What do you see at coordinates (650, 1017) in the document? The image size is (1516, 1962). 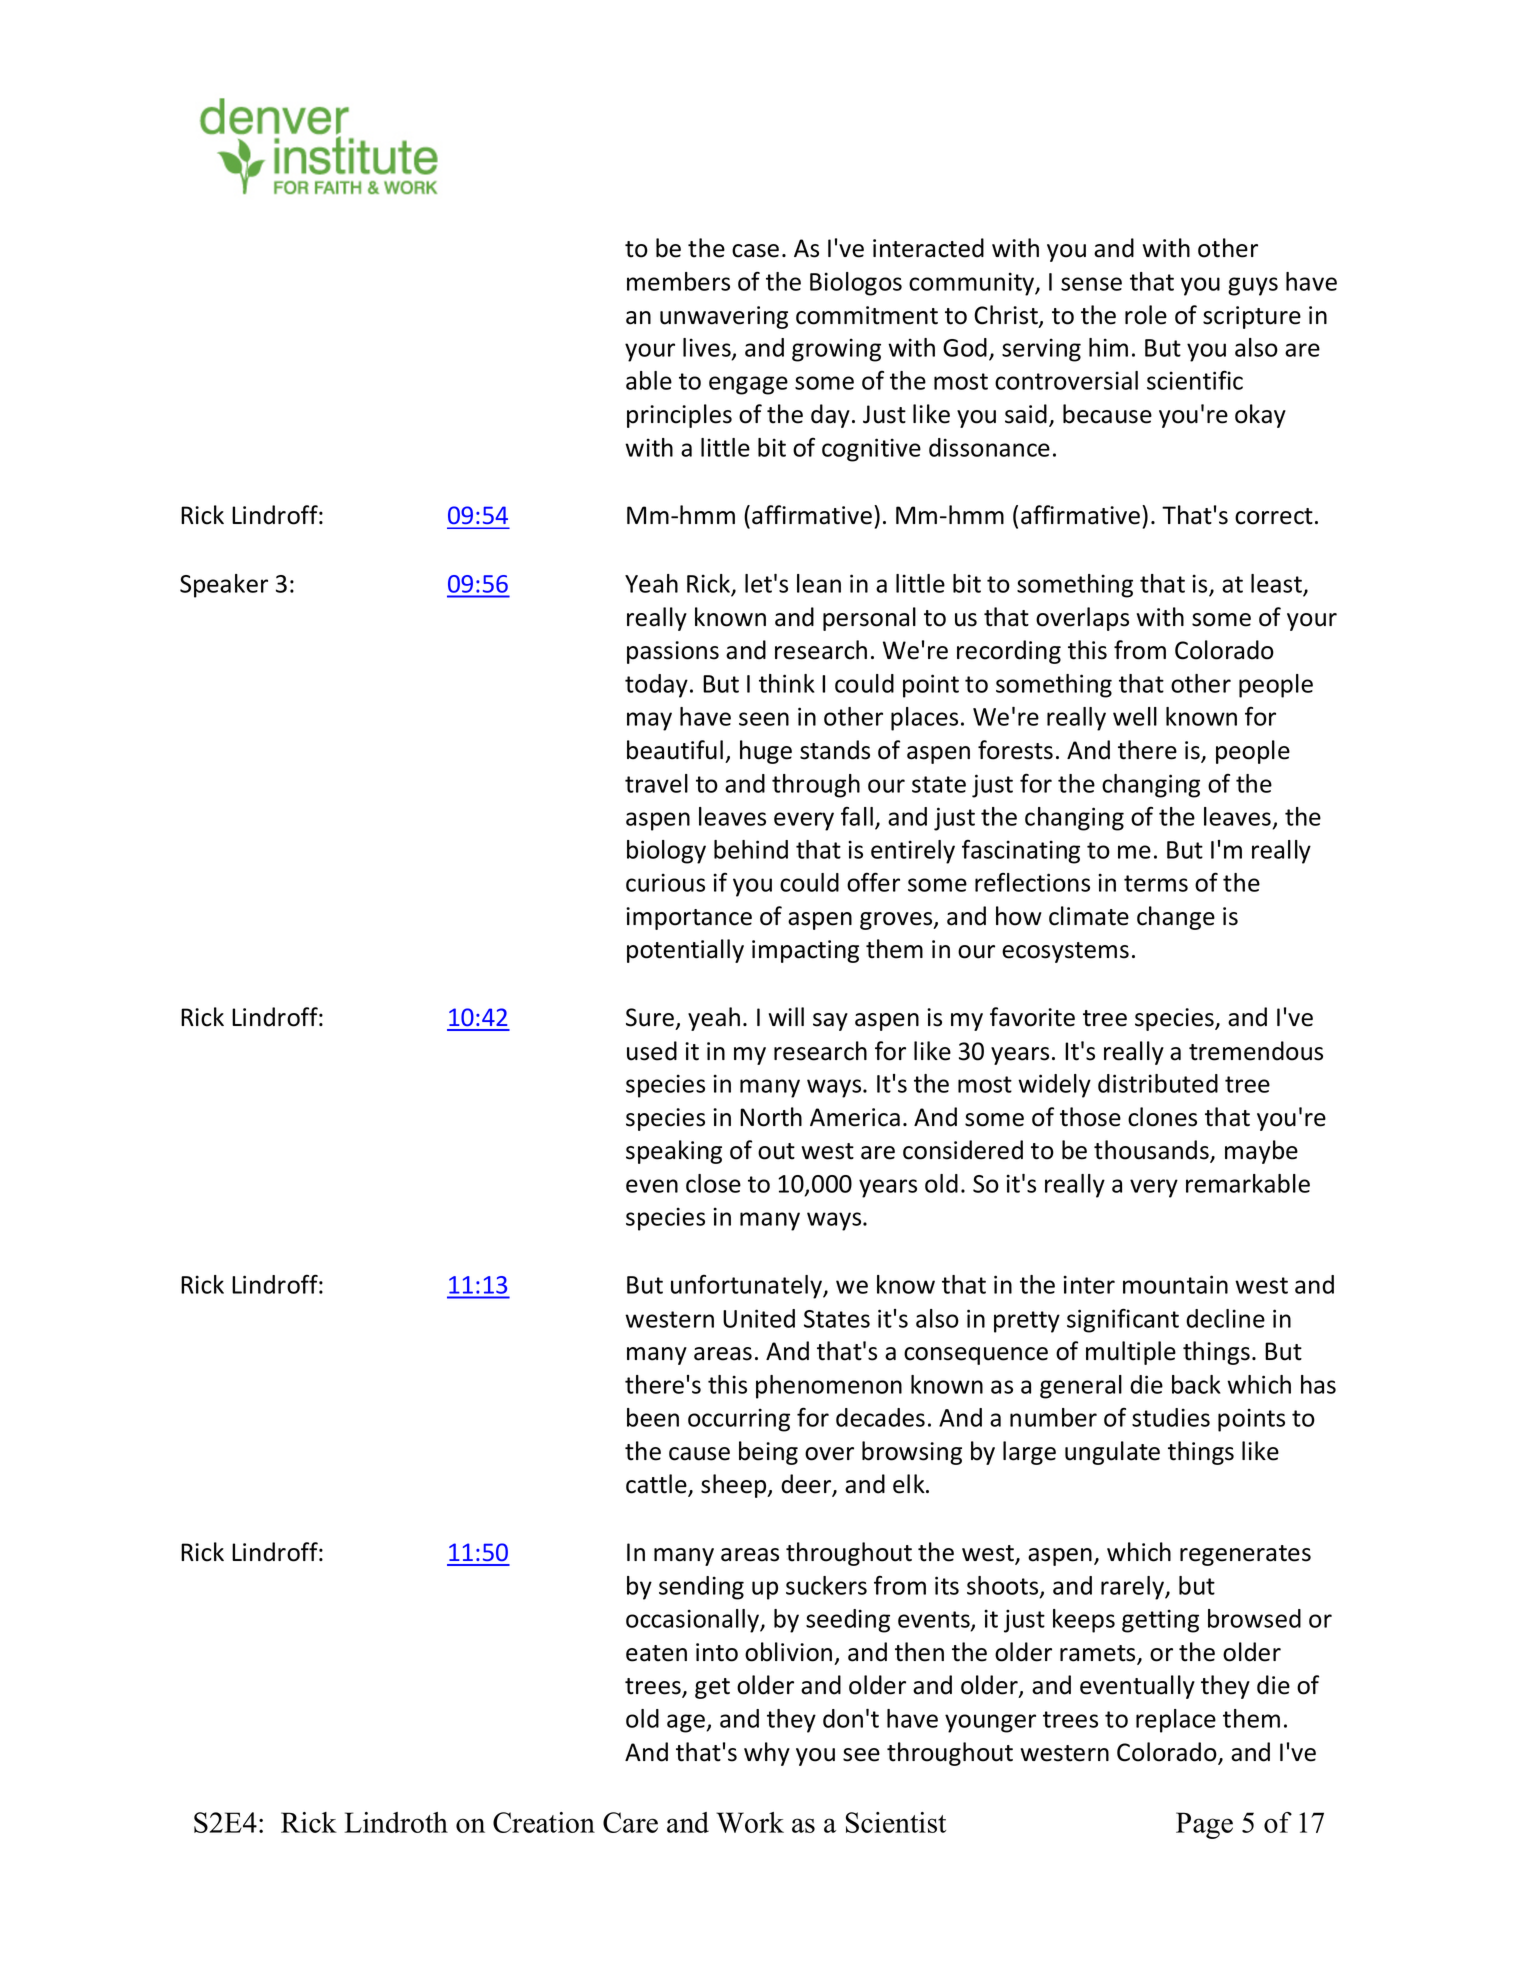 I see `Sure` at bounding box center [650, 1017].
